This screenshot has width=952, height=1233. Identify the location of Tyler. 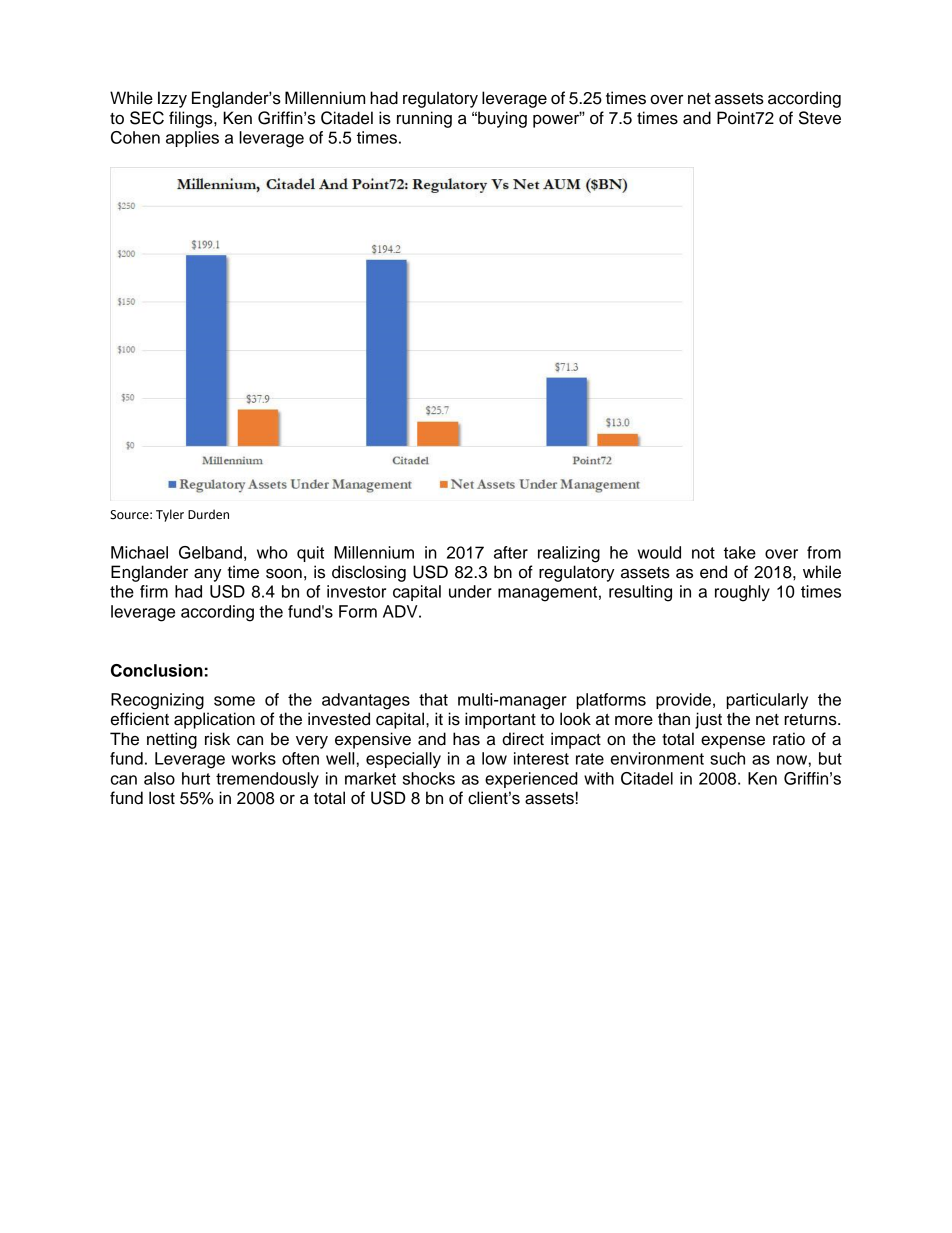
(170, 515).
